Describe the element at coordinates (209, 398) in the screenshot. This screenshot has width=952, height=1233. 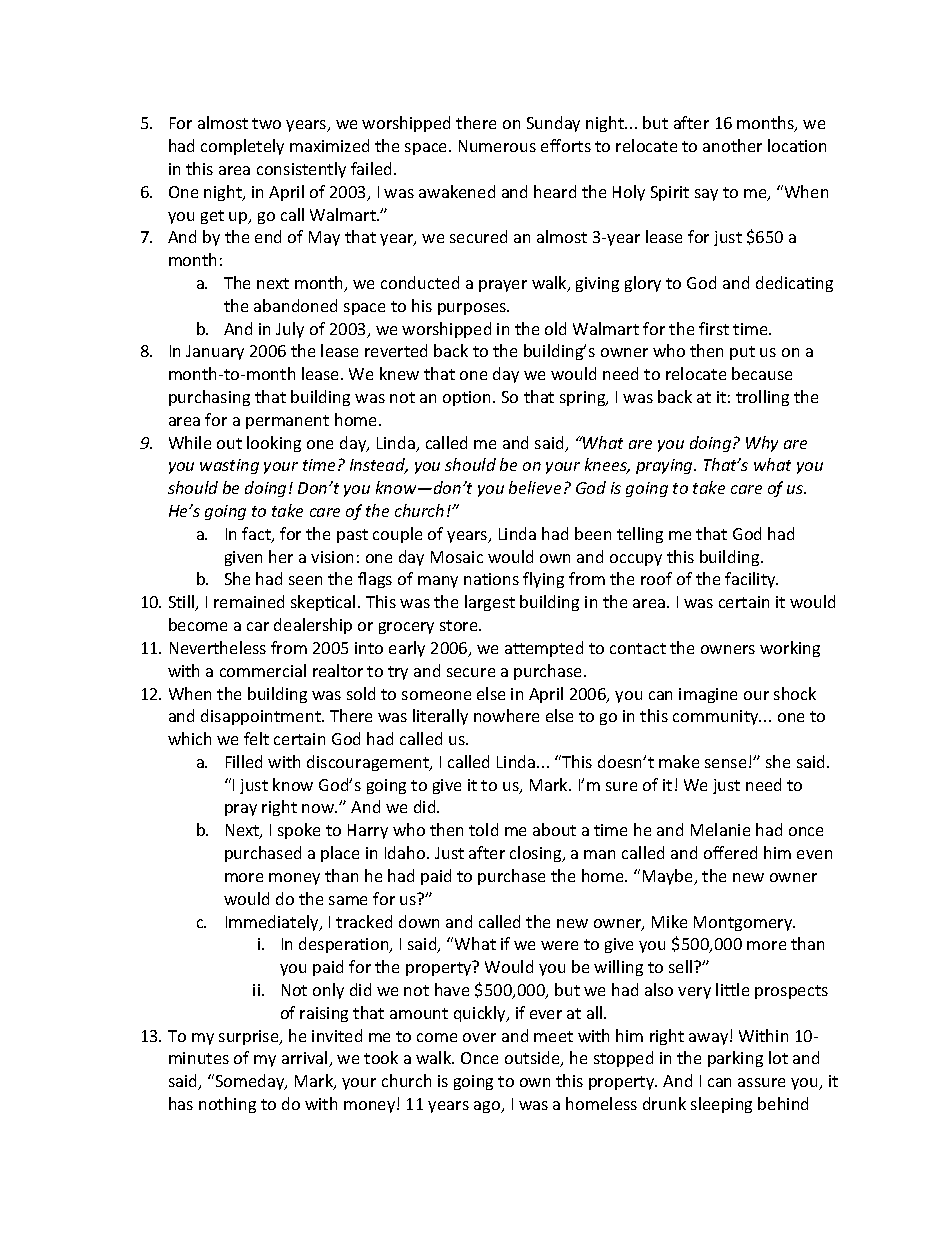
I see `purchasing` at that location.
